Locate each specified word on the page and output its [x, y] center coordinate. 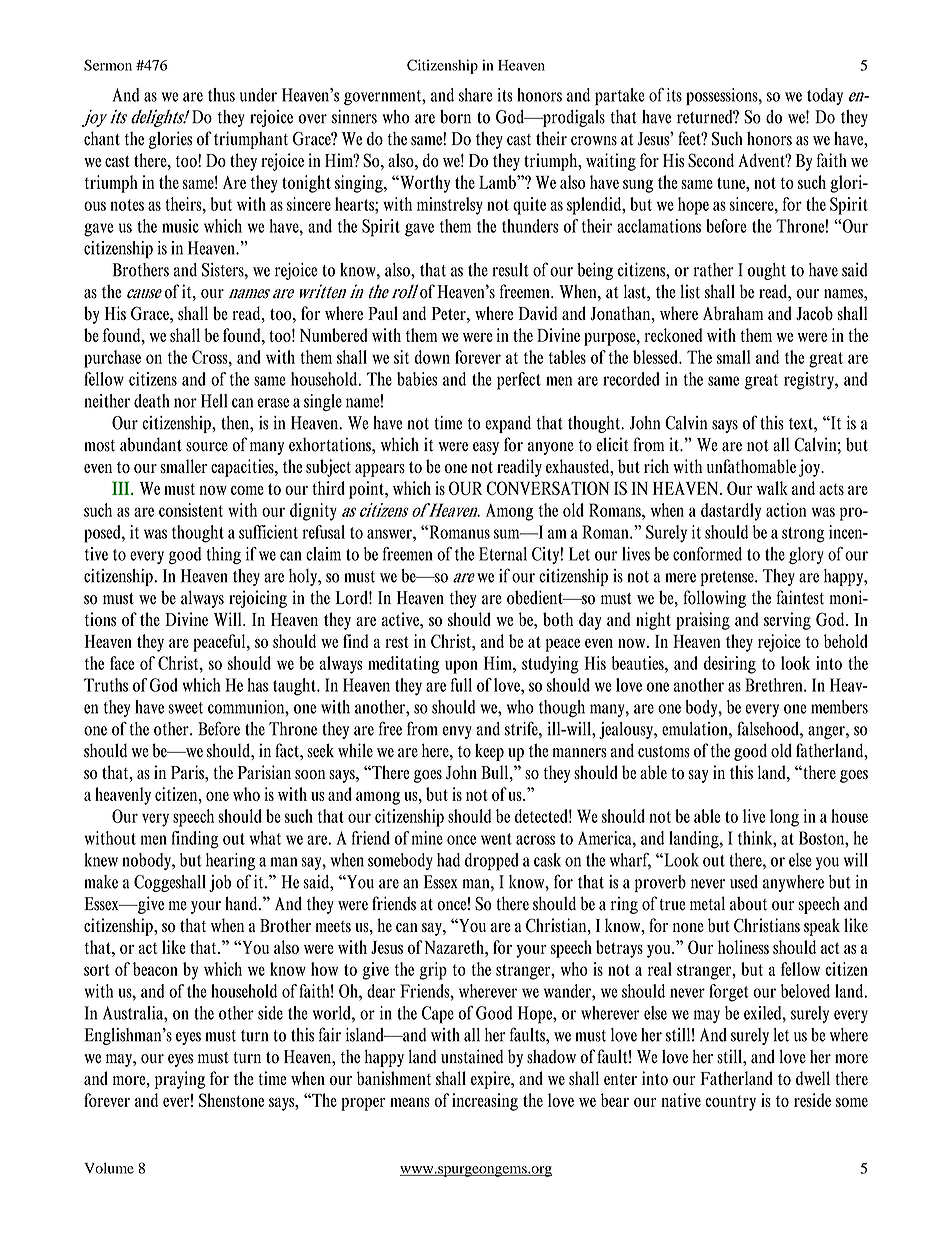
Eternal [503, 554]
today [825, 96]
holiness [743, 947]
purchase [112, 359]
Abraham [733, 313]
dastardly [731, 512]
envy [457, 732]
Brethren [775, 685]
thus [221, 95]
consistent [191, 510]
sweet [186, 708]
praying [180, 1080]
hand [242, 903]
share [476, 95]
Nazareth [455, 947]
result [510, 270]
